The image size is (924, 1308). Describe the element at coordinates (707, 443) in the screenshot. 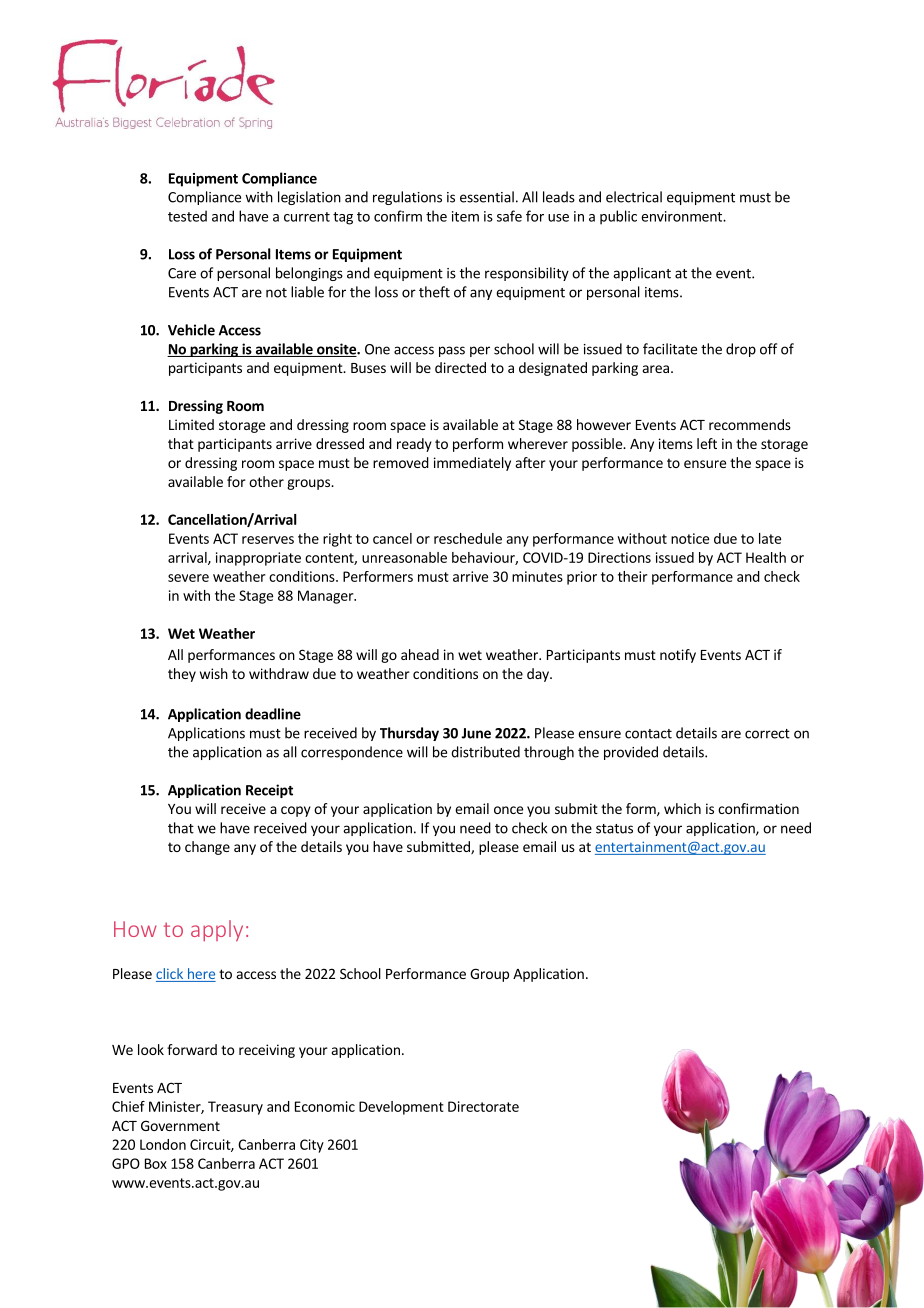

I see `left` at that location.
